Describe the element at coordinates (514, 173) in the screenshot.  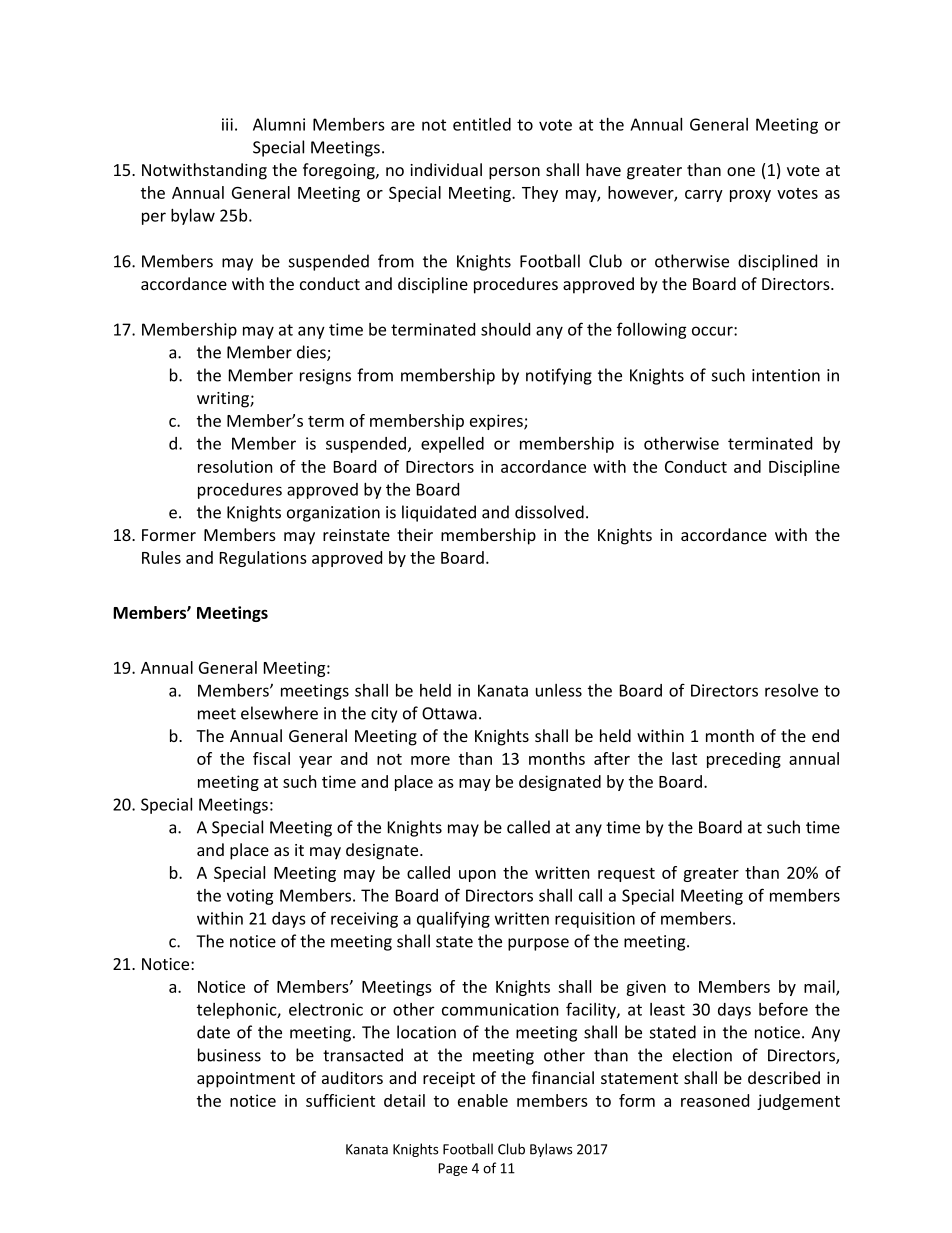
I see `person` at that location.
